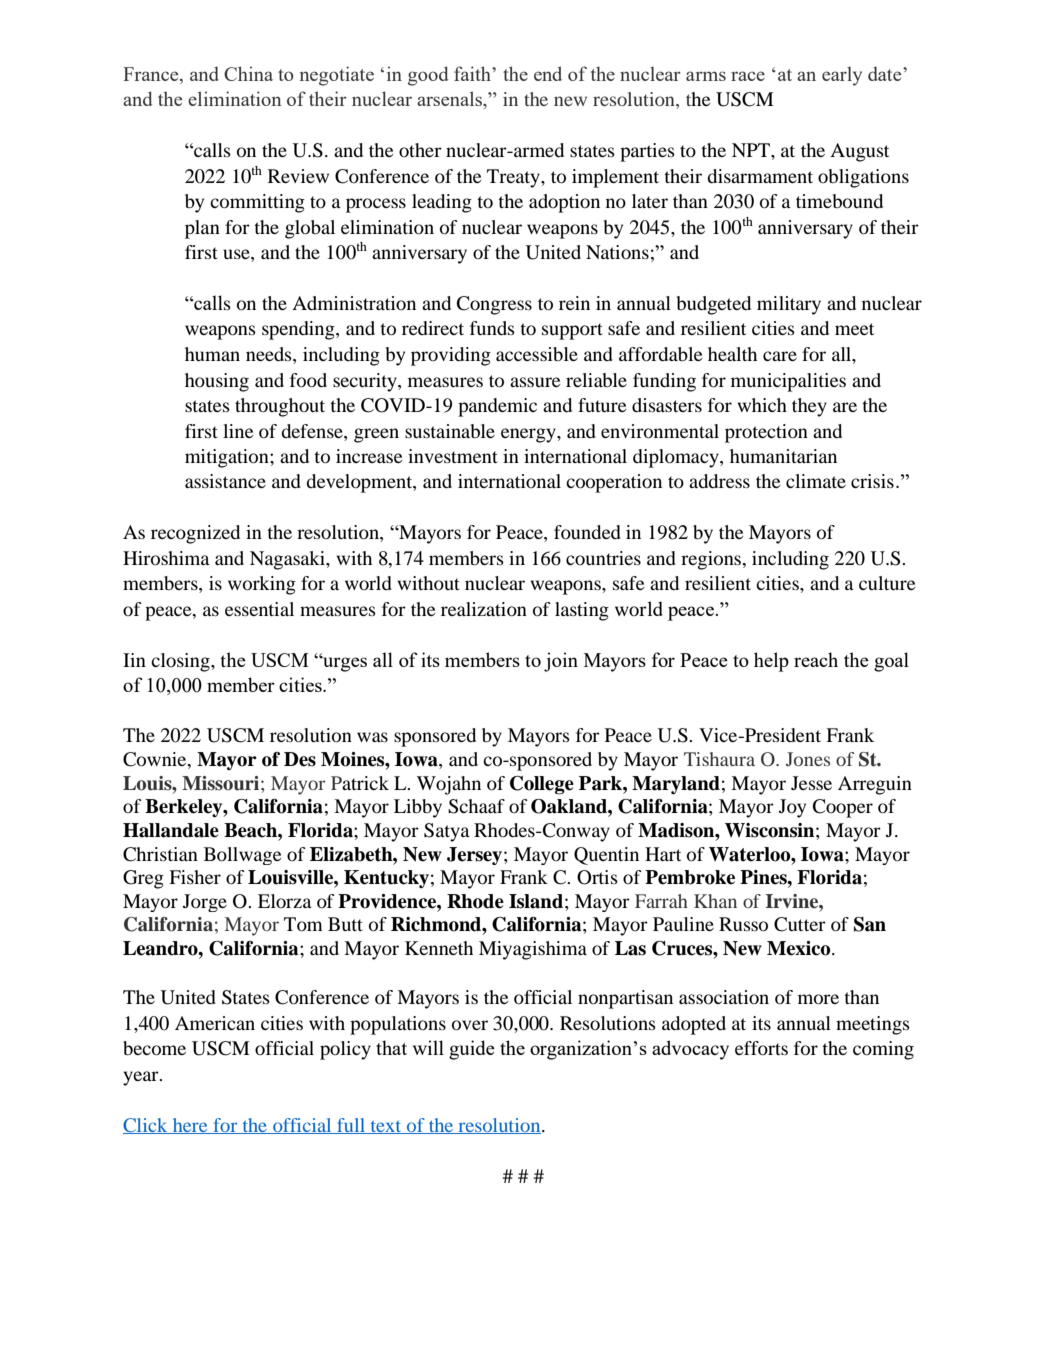  What do you see at coordinates (190, 1126) in the document?
I see `here` at bounding box center [190, 1126].
